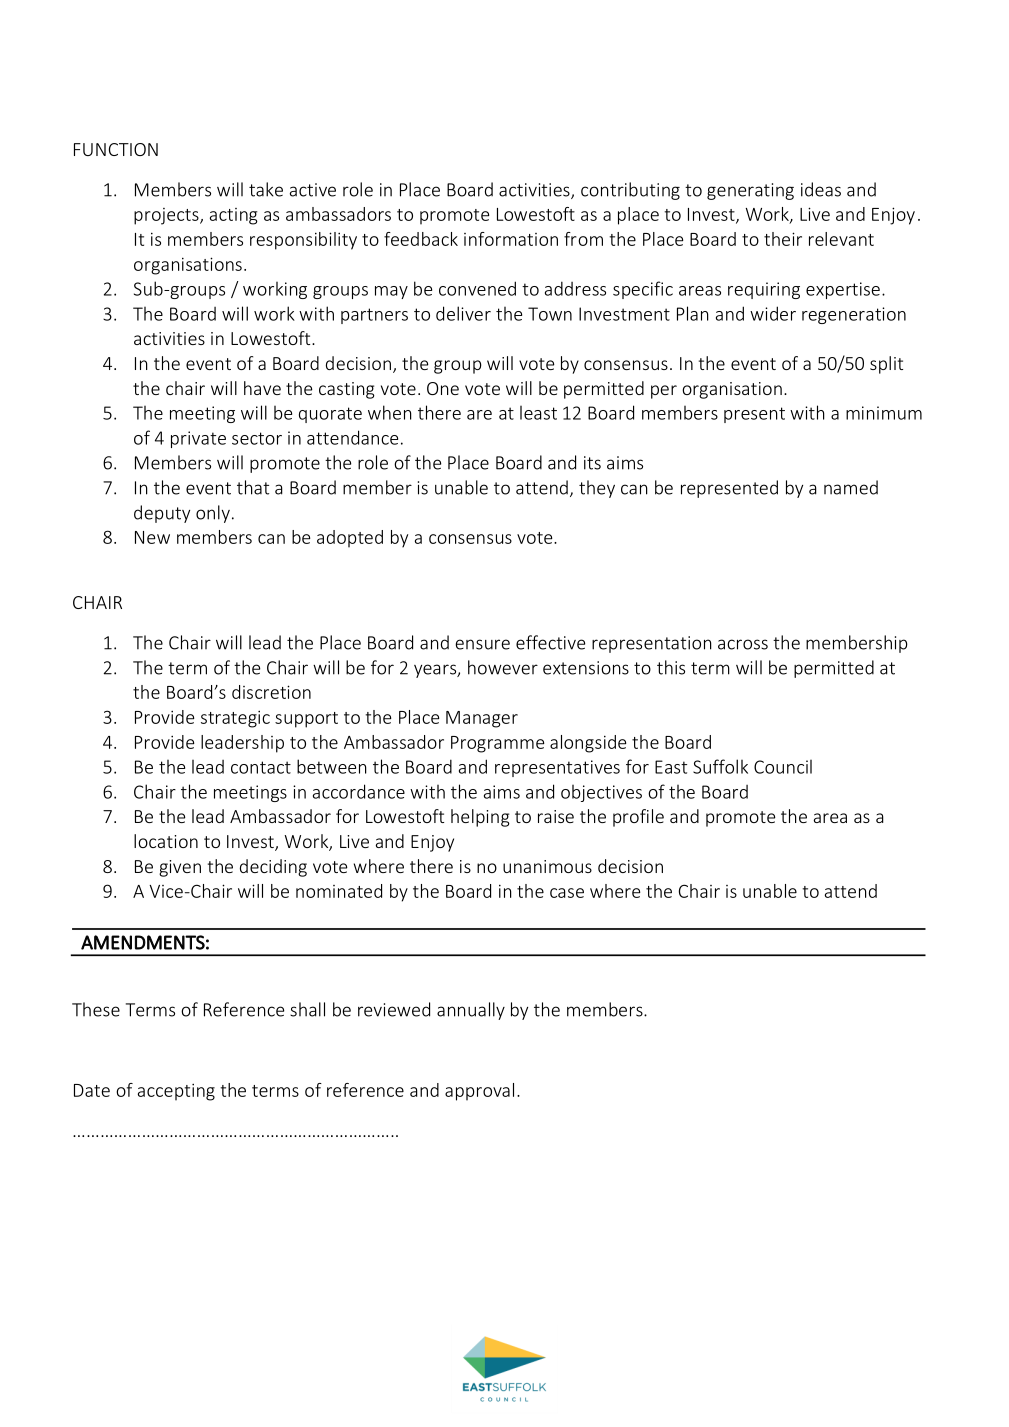 This screenshot has width=1009, height=1427. What do you see at coordinates (743, 644) in the screenshot?
I see `across` at bounding box center [743, 644].
